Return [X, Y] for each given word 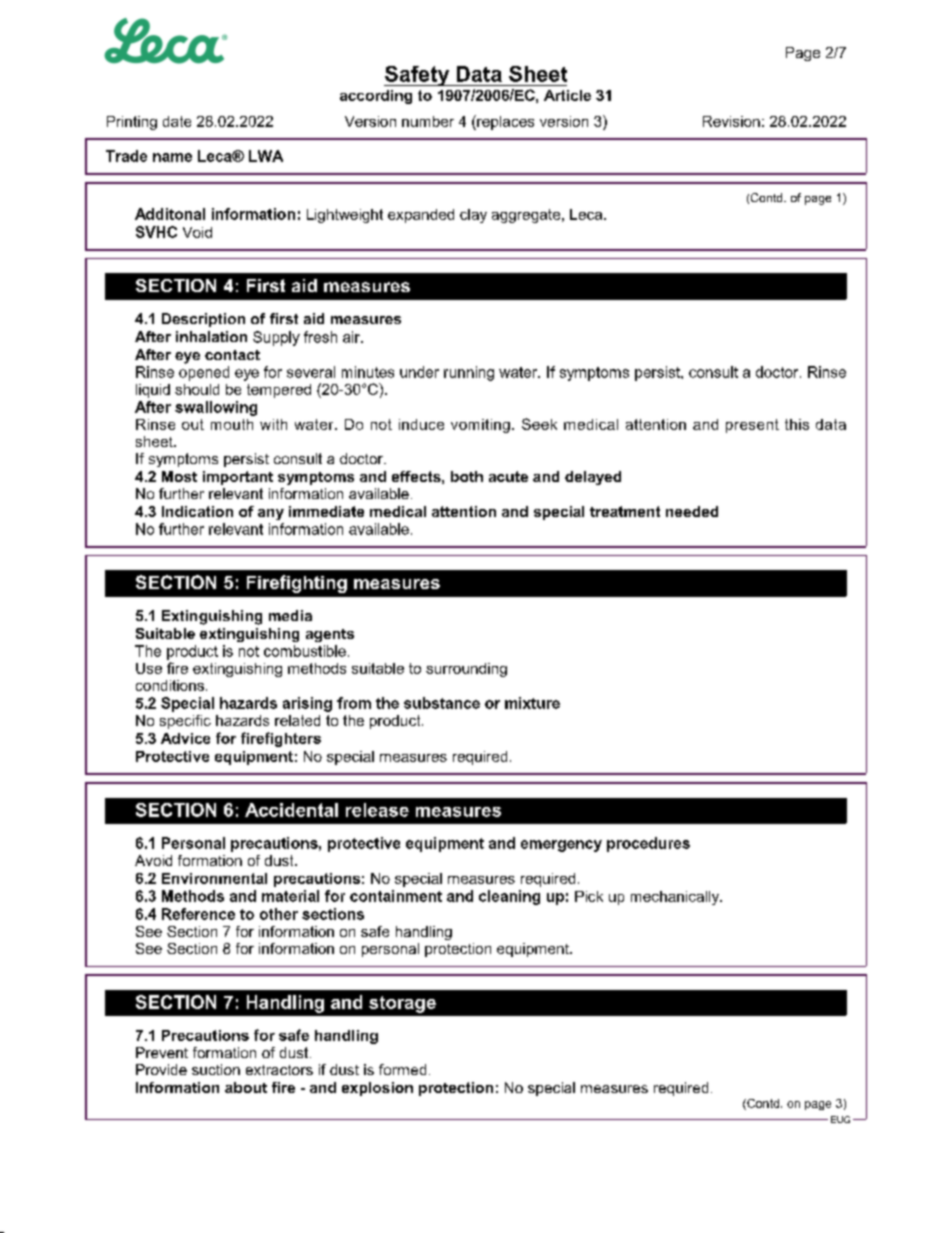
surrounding [466, 670]
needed [692, 511]
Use [149, 668]
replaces [504, 122]
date [177, 121]
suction [216, 1069]
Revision [731, 121]
